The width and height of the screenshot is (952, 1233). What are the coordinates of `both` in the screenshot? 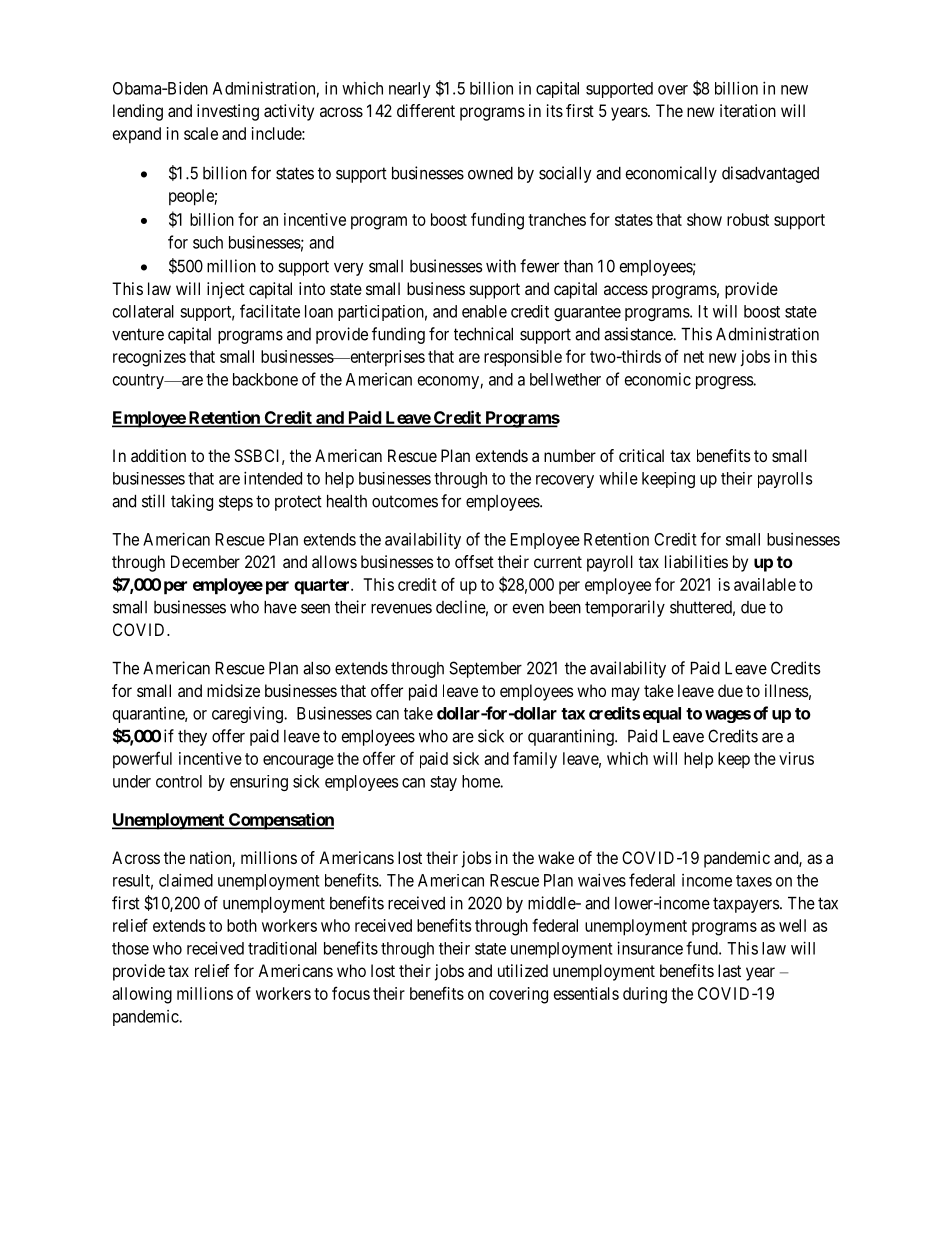 It's located at (242, 925).
